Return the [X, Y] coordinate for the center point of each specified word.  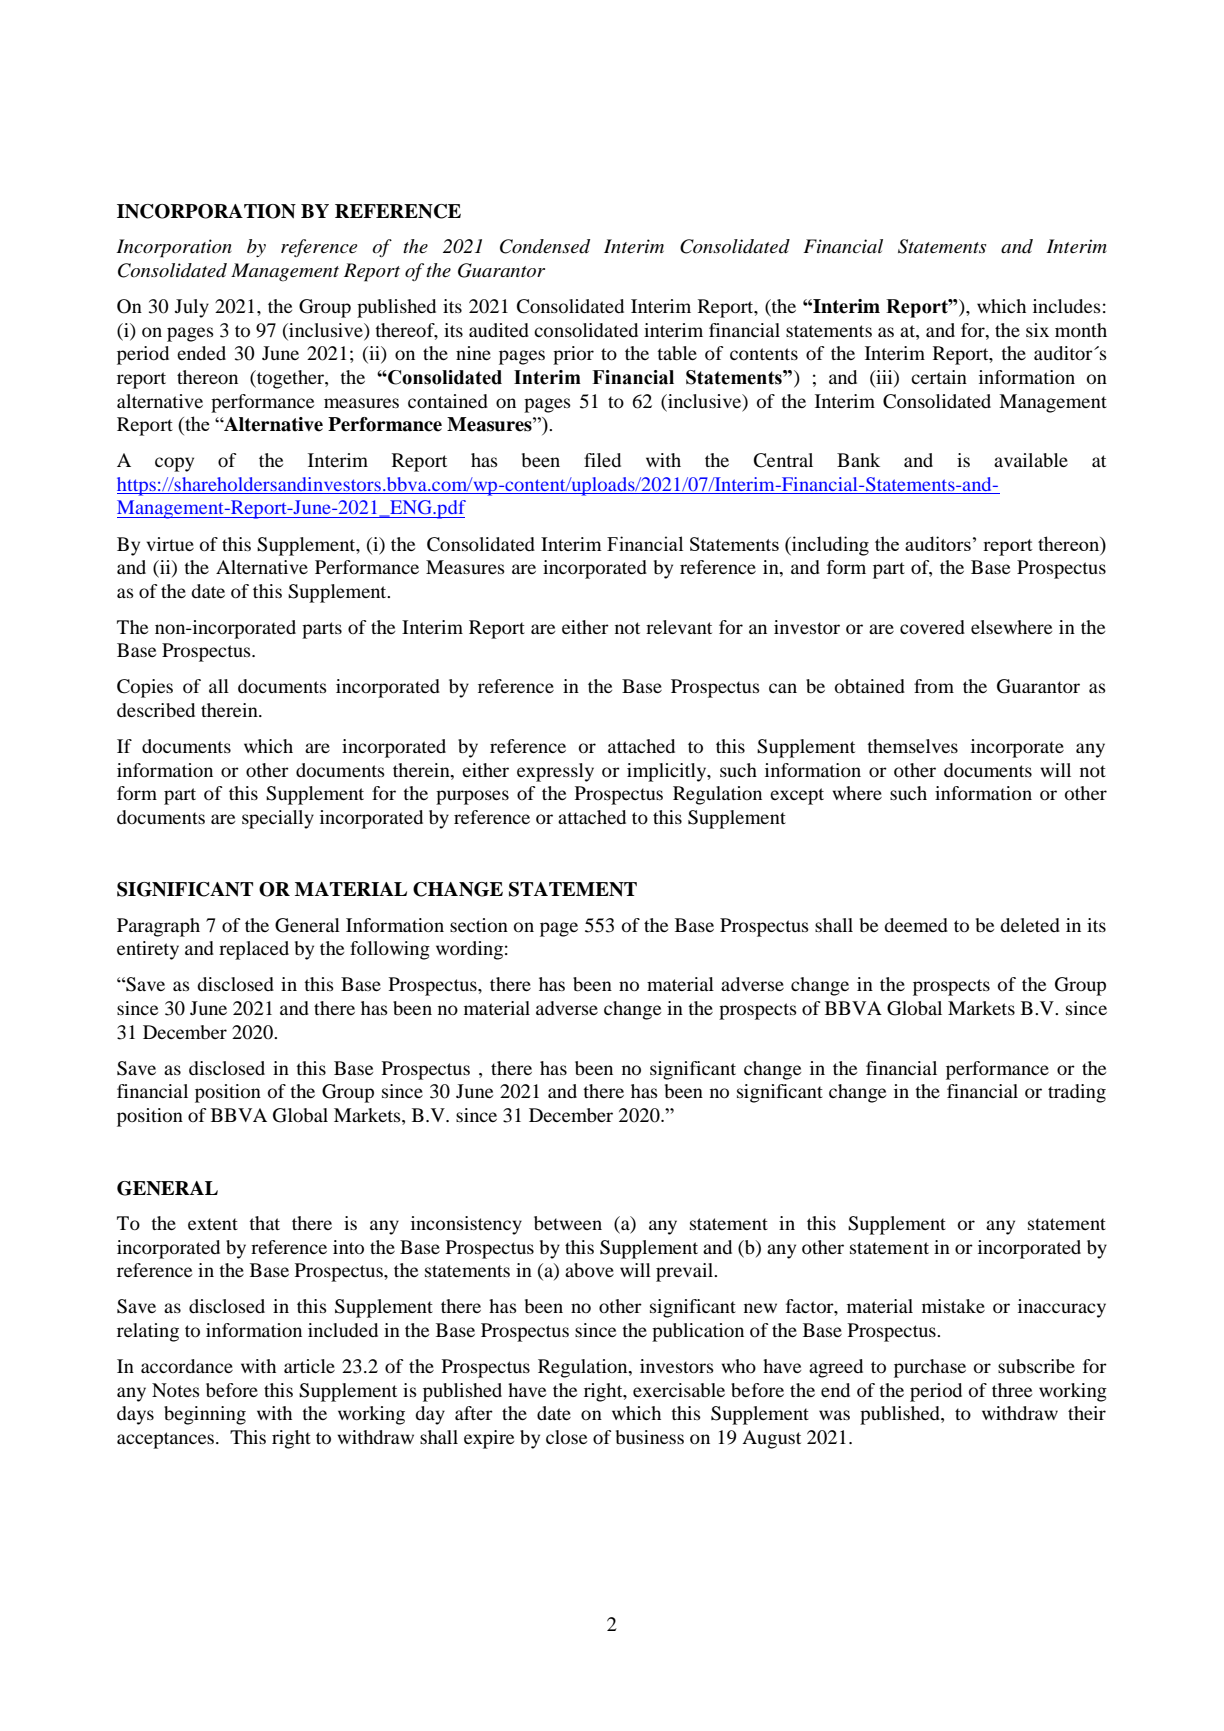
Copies [145, 688]
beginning [205, 1415]
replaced [254, 950]
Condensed [545, 246]
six [1037, 330]
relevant [679, 627]
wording [469, 950]
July [192, 308]
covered [932, 627]
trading [1077, 1093]
